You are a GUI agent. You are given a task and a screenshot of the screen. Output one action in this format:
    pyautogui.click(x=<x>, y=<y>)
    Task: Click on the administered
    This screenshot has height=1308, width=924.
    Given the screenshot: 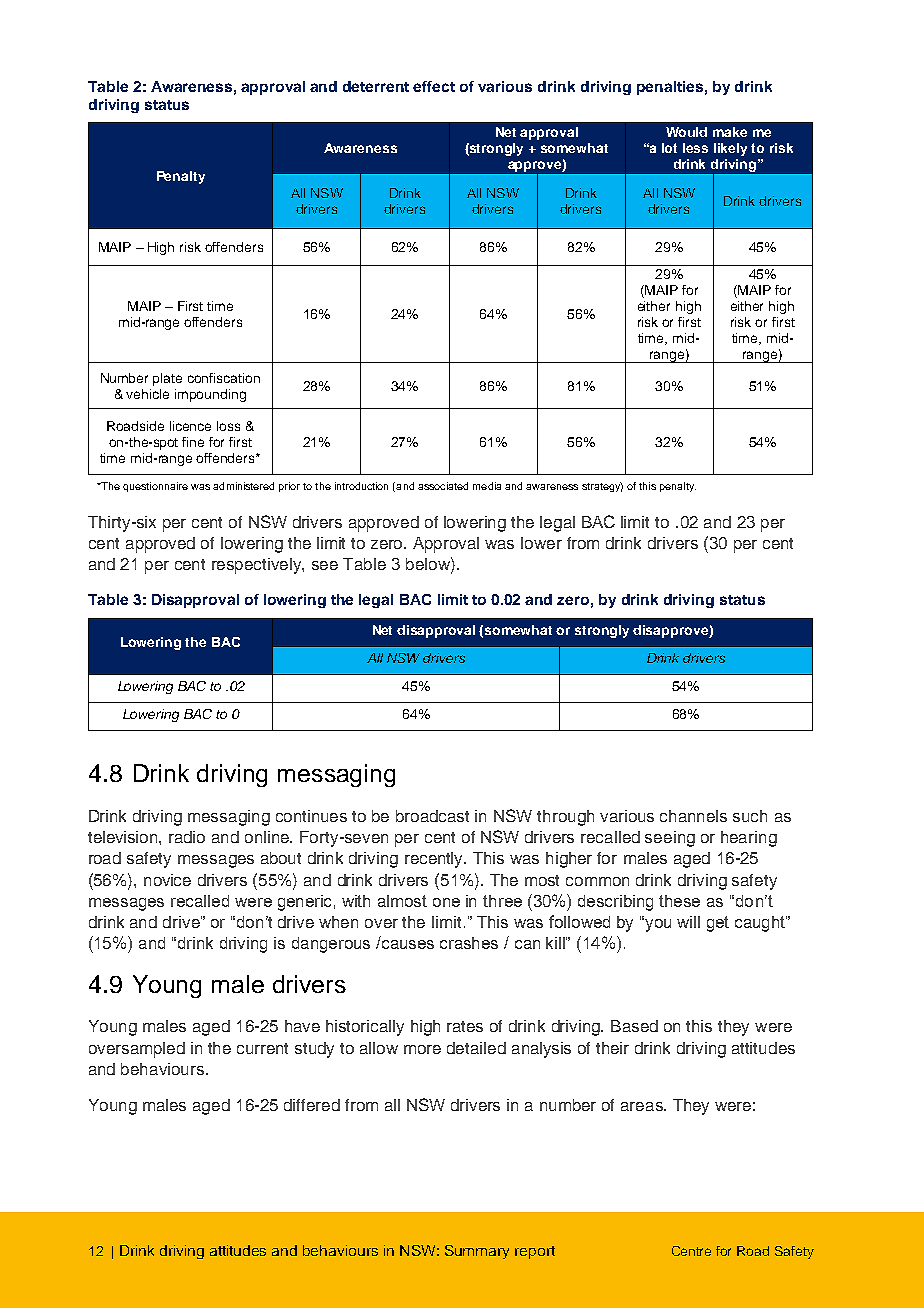 What is the action you would take?
    pyautogui.click(x=243, y=486)
